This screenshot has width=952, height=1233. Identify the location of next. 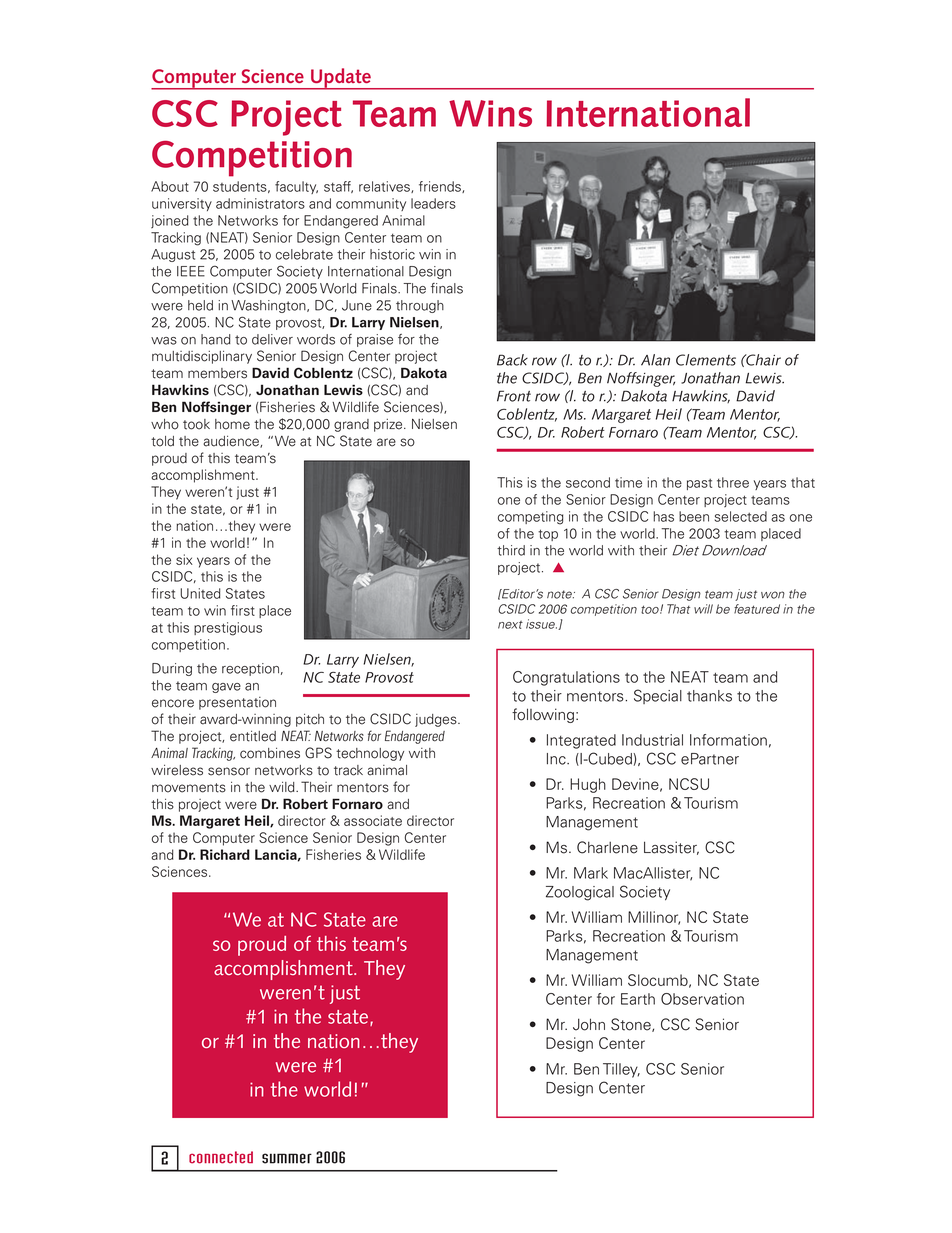
(510, 625).
